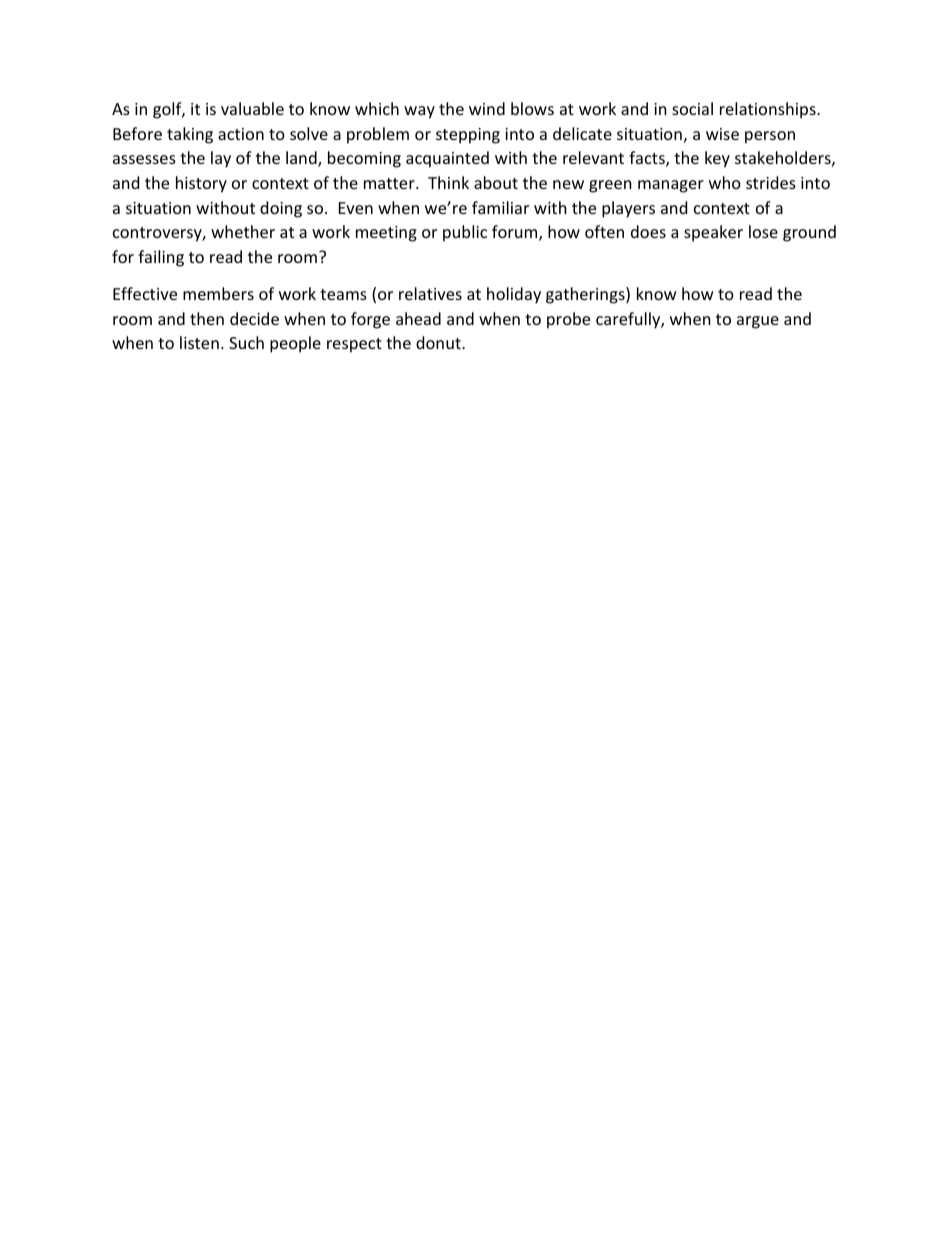 This image has width=952, height=1233. What do you see at coordinates (252, 108) in the image?
I see `valuable` at bounding box center [252, 108].
